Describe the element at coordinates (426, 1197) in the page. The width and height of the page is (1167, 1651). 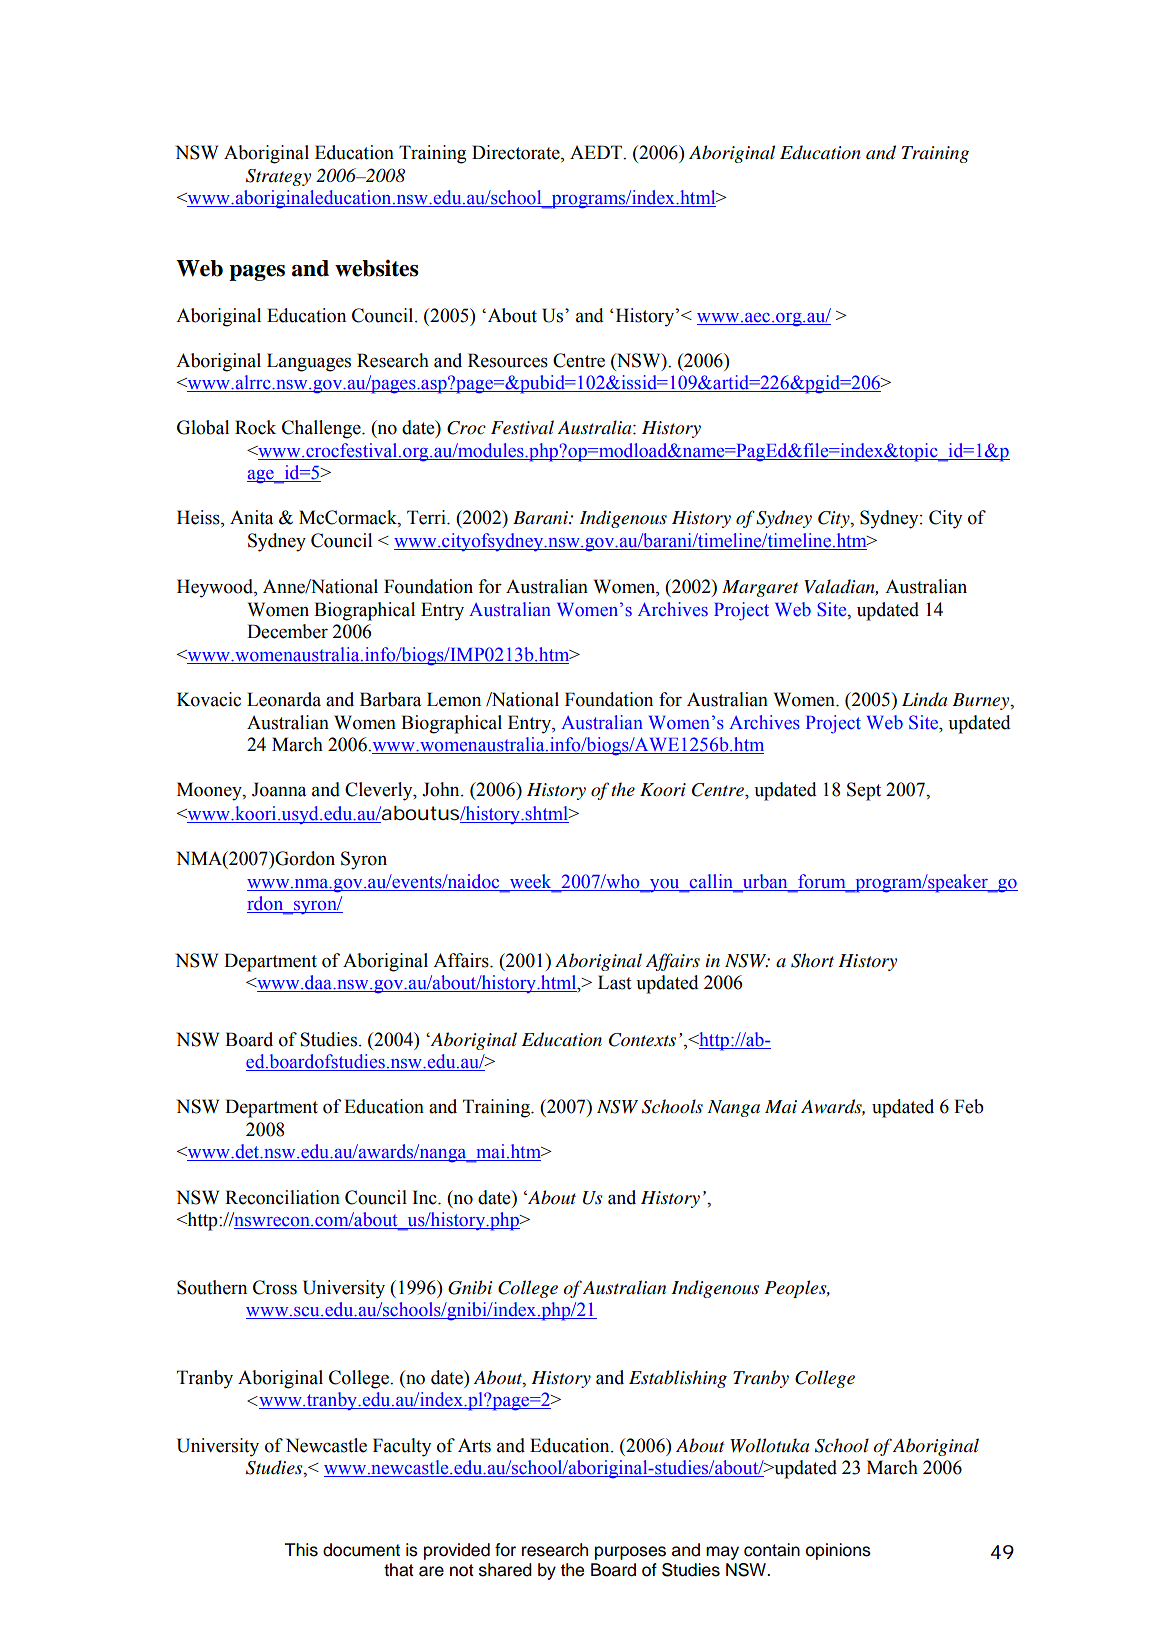
I see `Inc` at that location.
